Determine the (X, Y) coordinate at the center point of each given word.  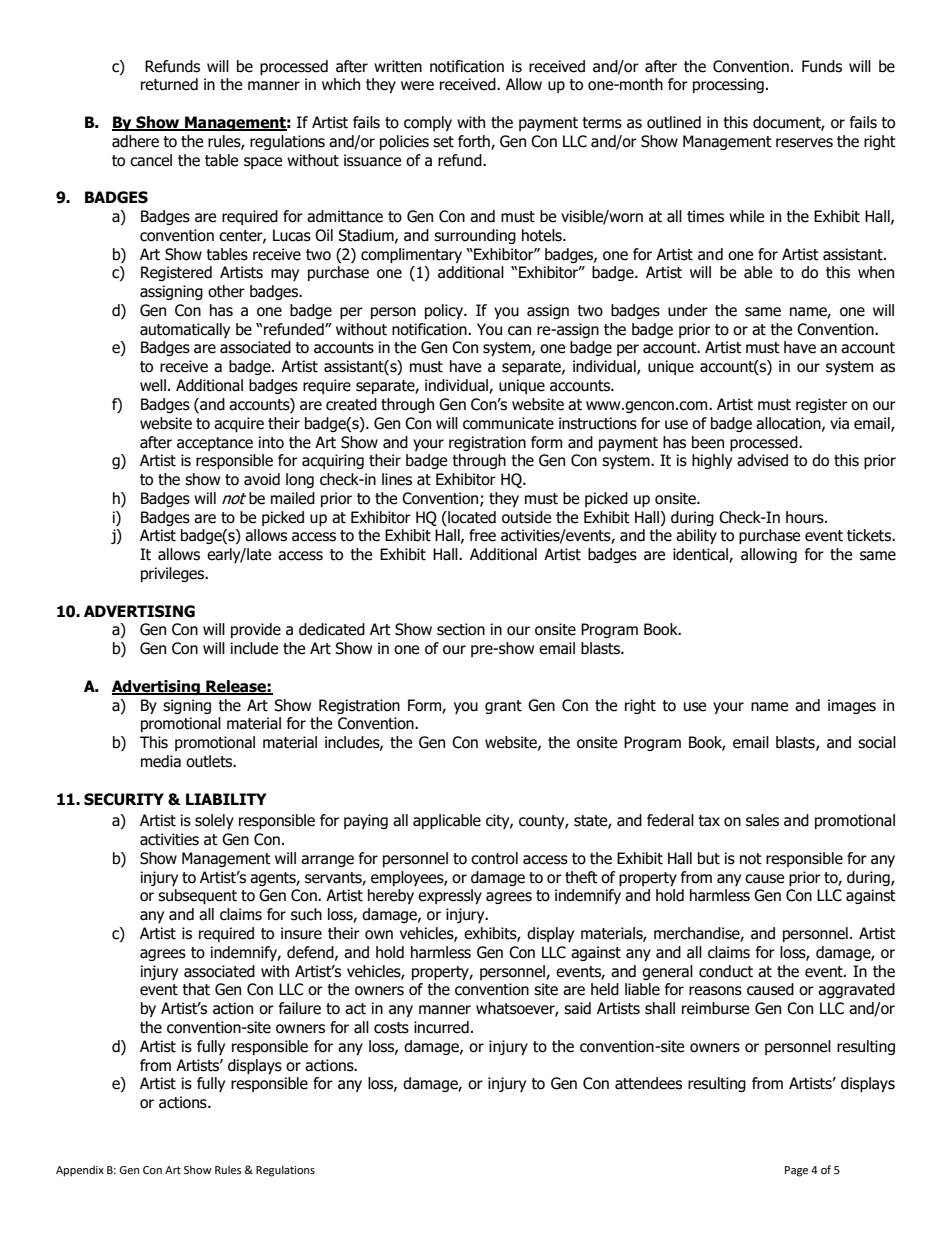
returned (169, 84)
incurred (441, 1027)
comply (428, 123)
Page (796, 1171)
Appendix (80, 1171)
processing (728, 85)
